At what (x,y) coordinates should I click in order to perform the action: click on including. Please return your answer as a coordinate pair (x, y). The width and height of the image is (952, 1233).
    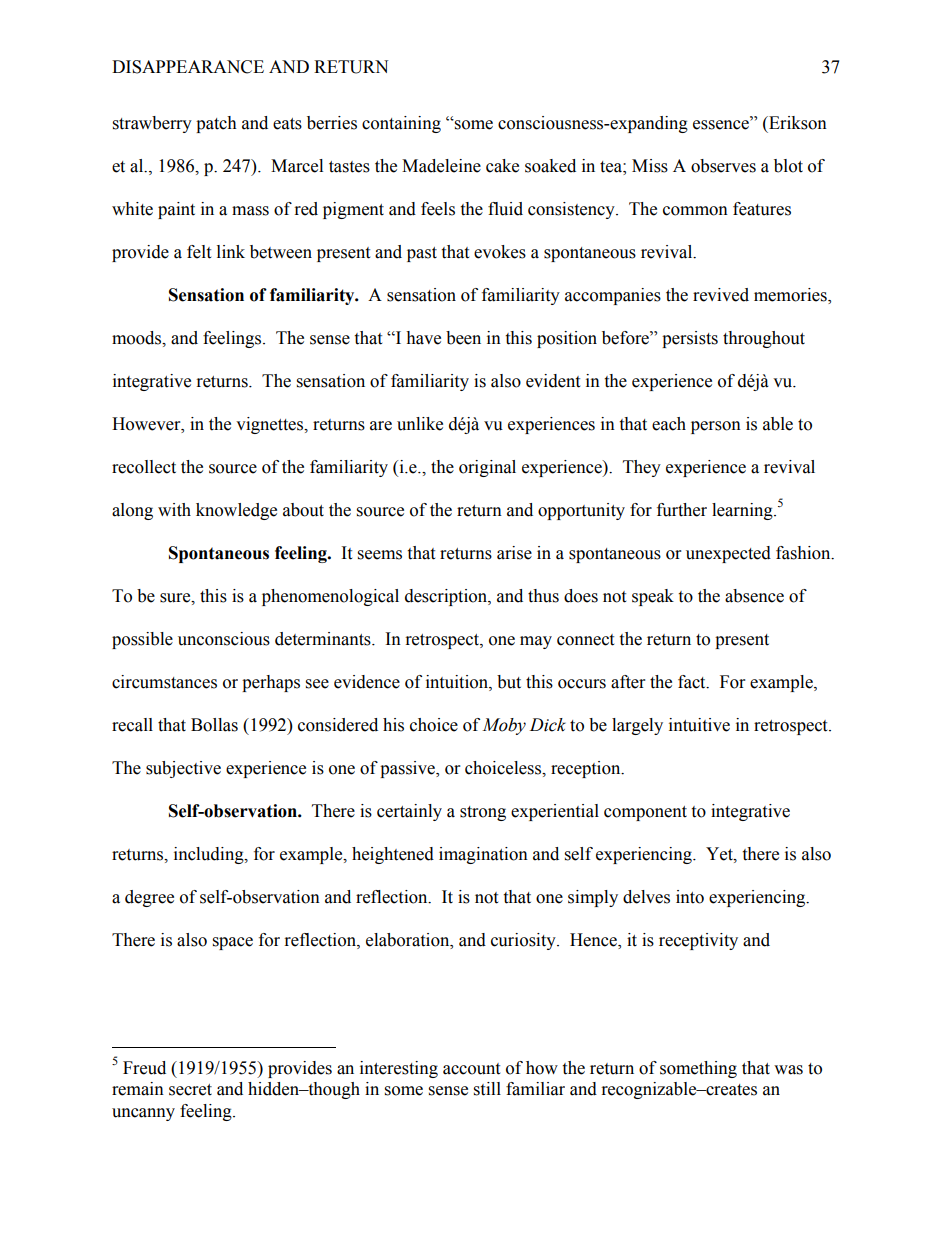
    Looking at the image, I should click on (210, 855).
